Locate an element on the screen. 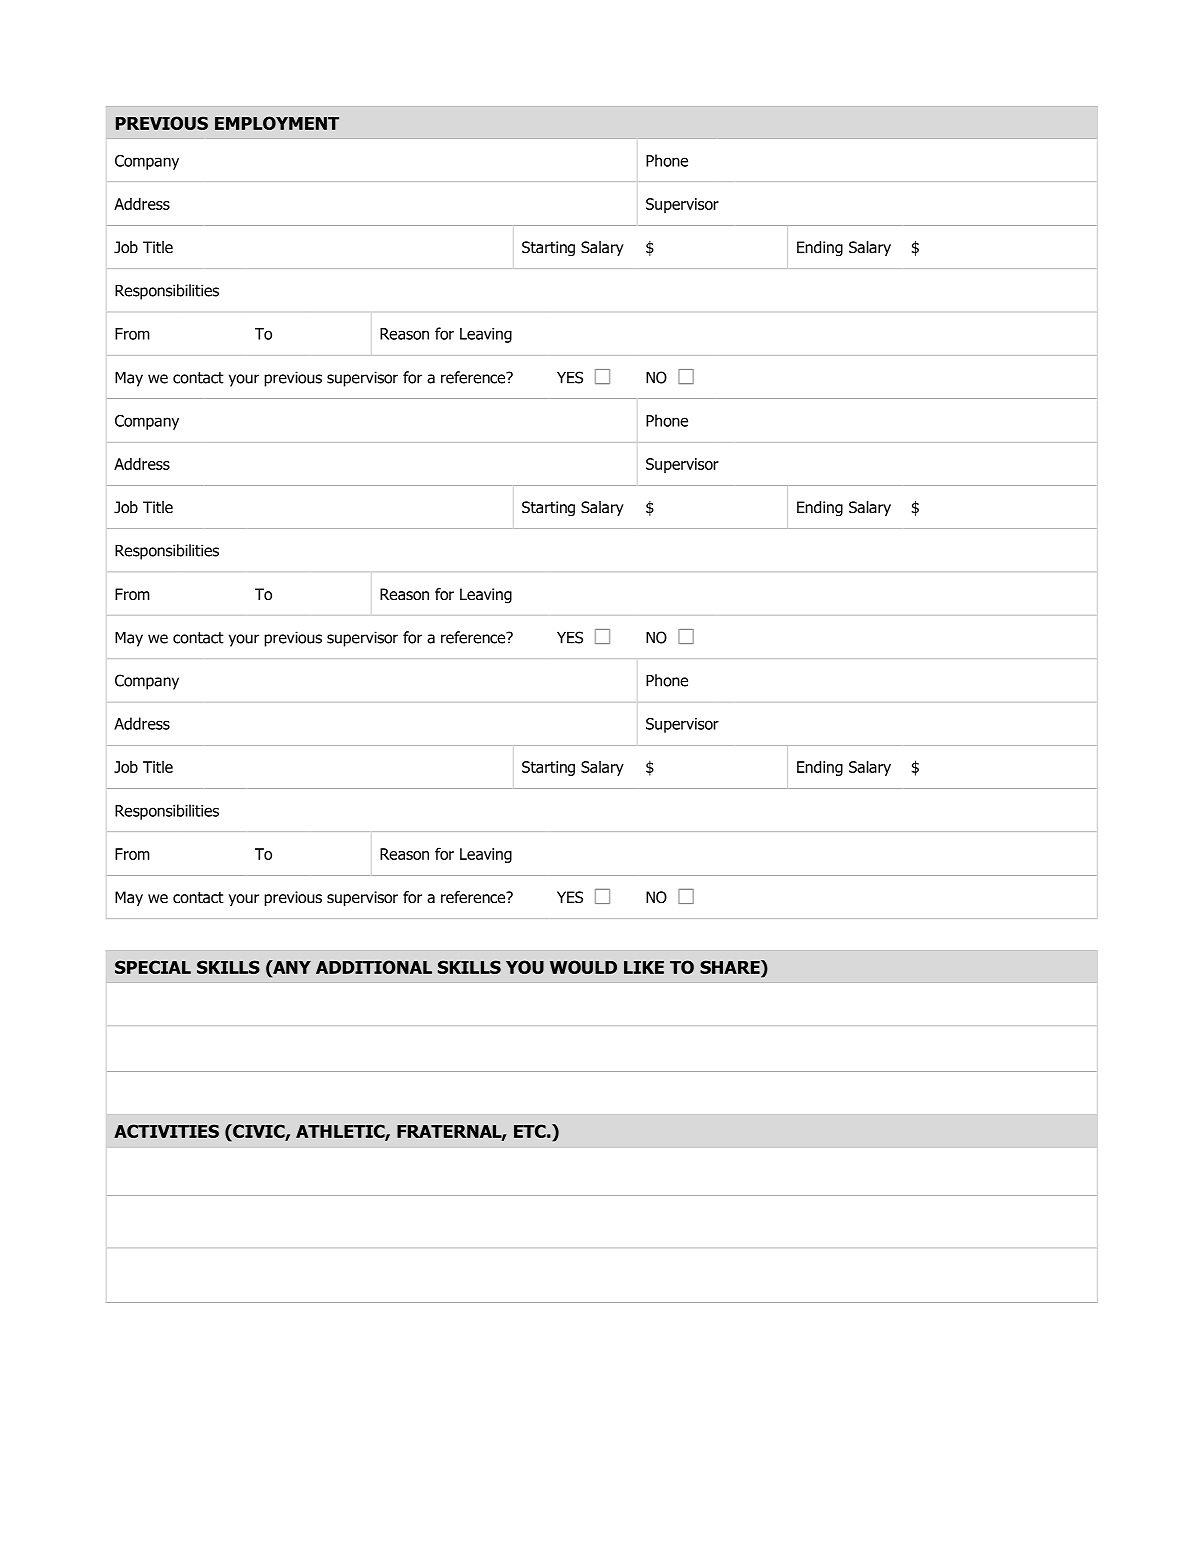 The image size is (1203, 1556). SHARE is located at coordinates (731, 967).
